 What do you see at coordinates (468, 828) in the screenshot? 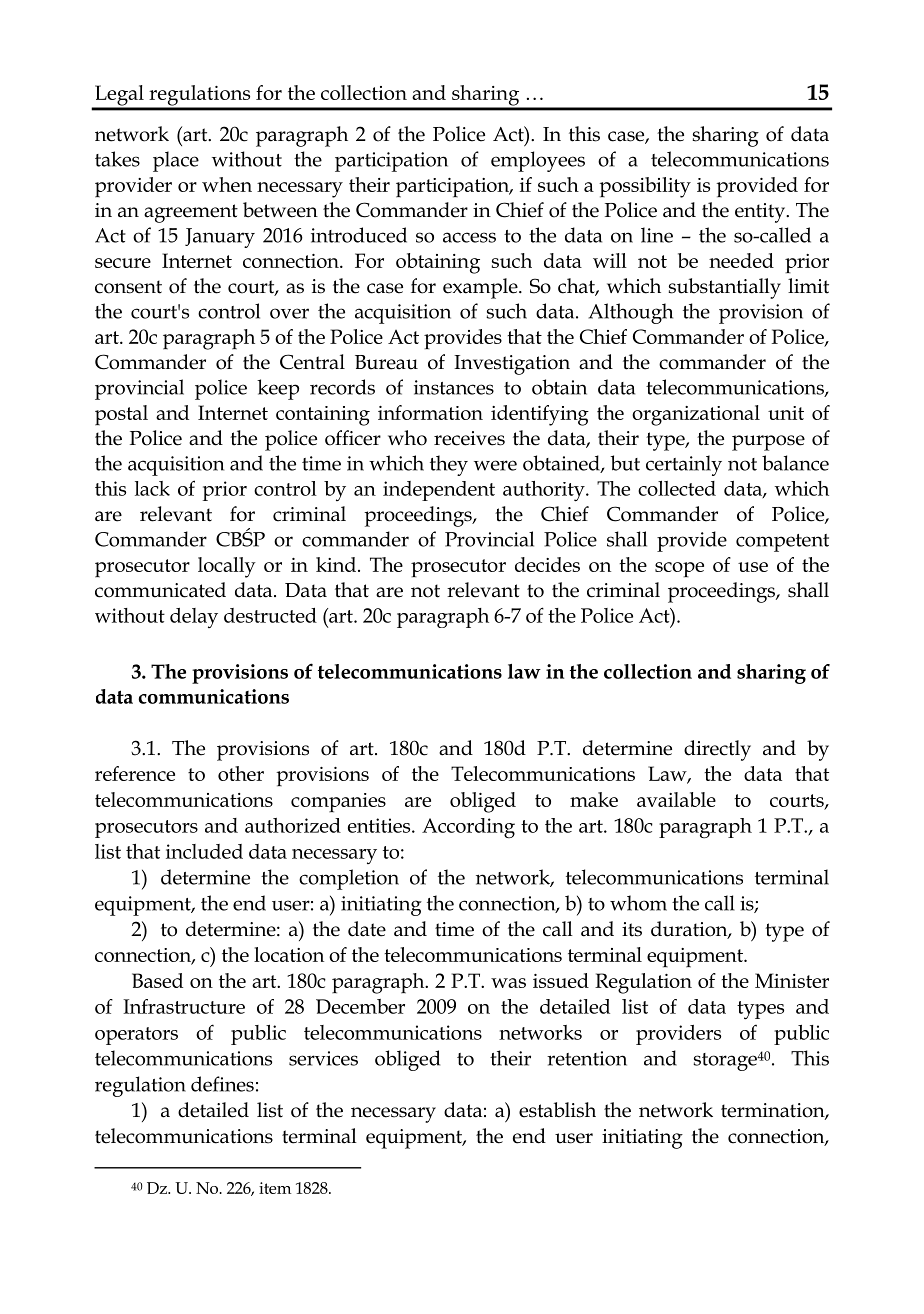
I see `According` at bounding box center [468, 828].
